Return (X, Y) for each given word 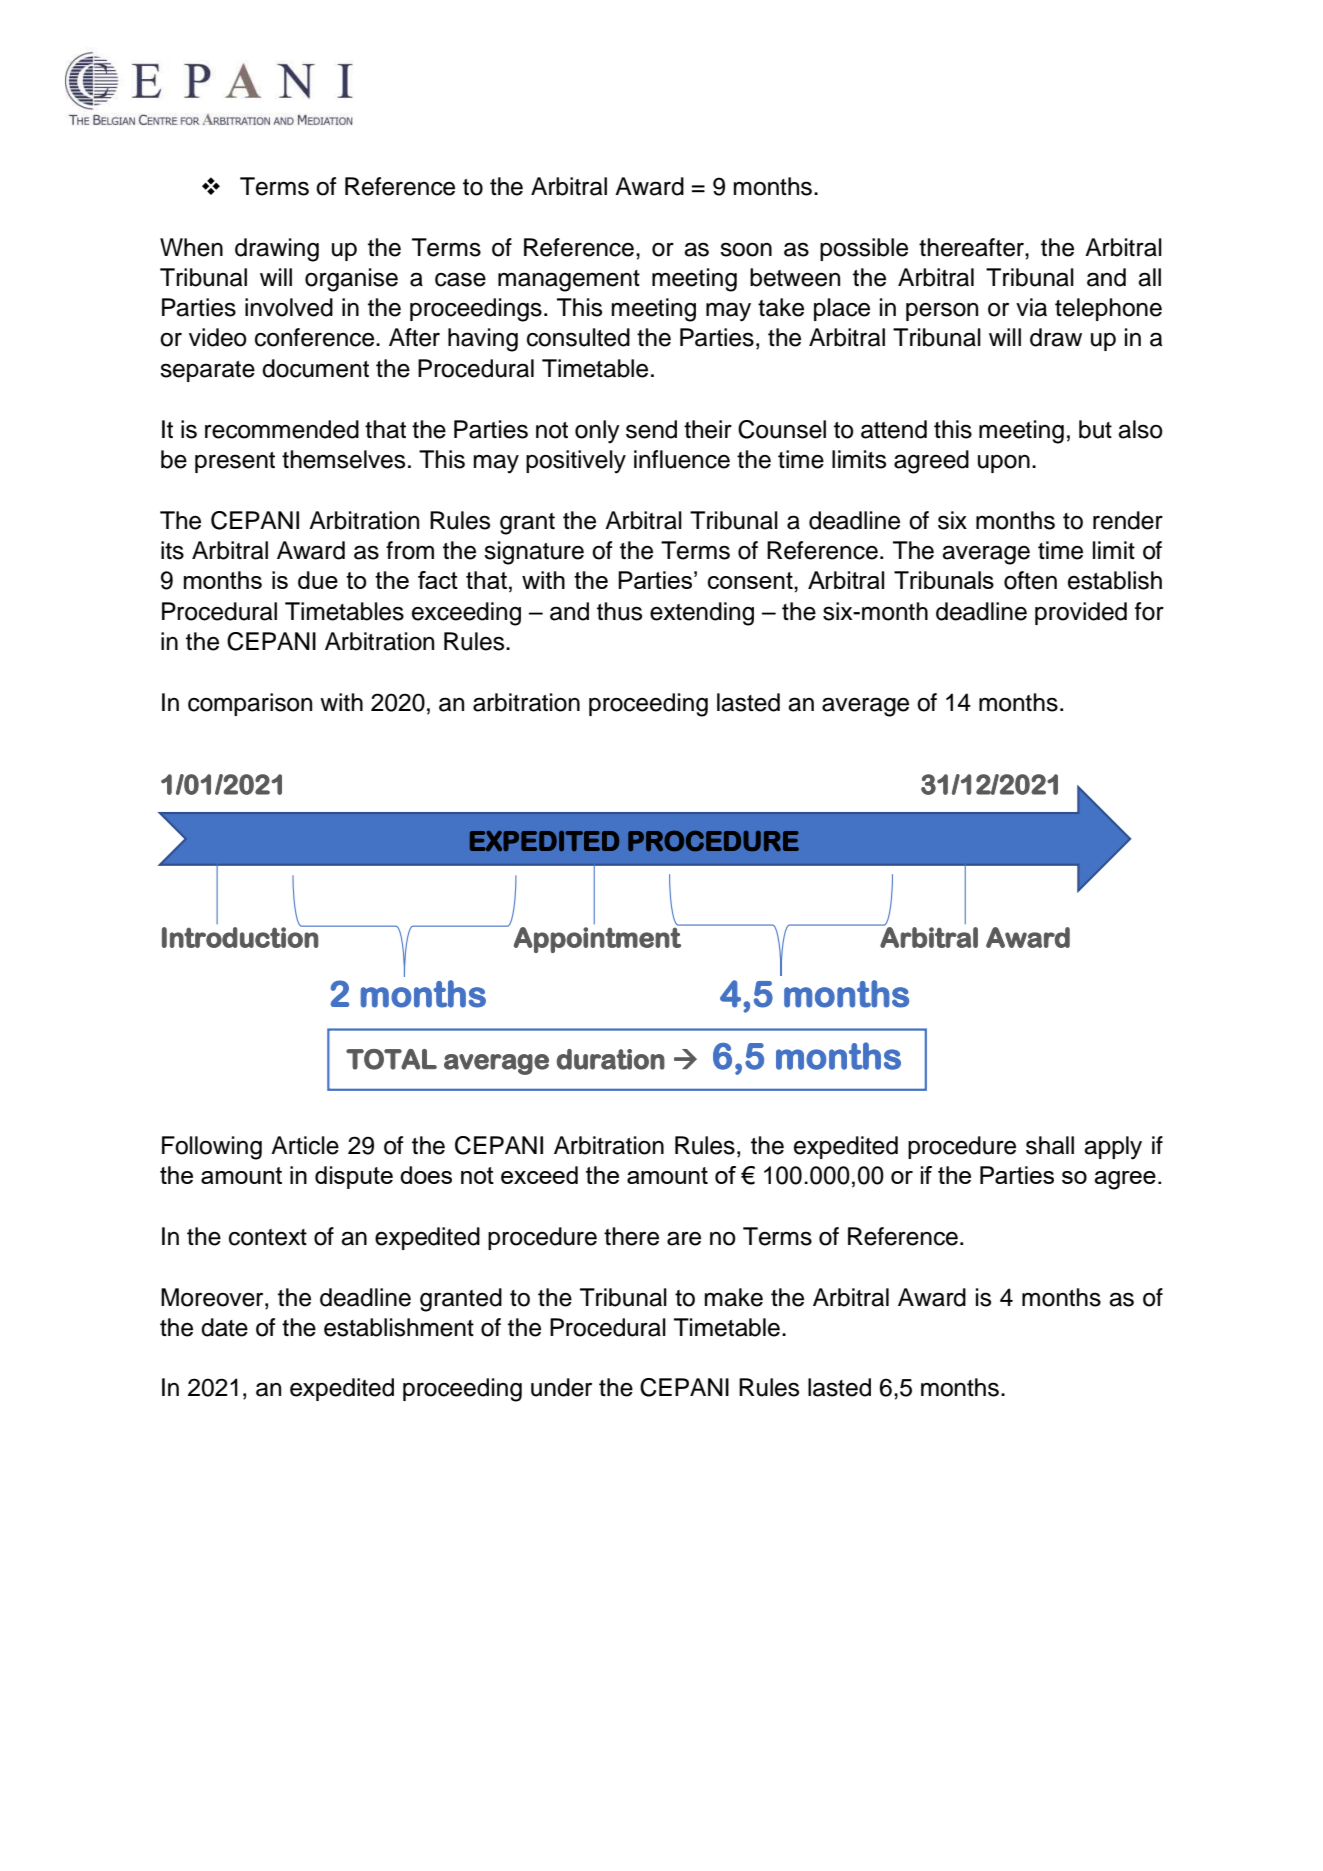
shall (1050, 1145)
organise (351, 280)
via (1031, 307)
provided (1081, 613)
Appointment (598, 939)
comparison (250, 704)
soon (746, 249)
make (733, 1297)
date (224, 1327)
